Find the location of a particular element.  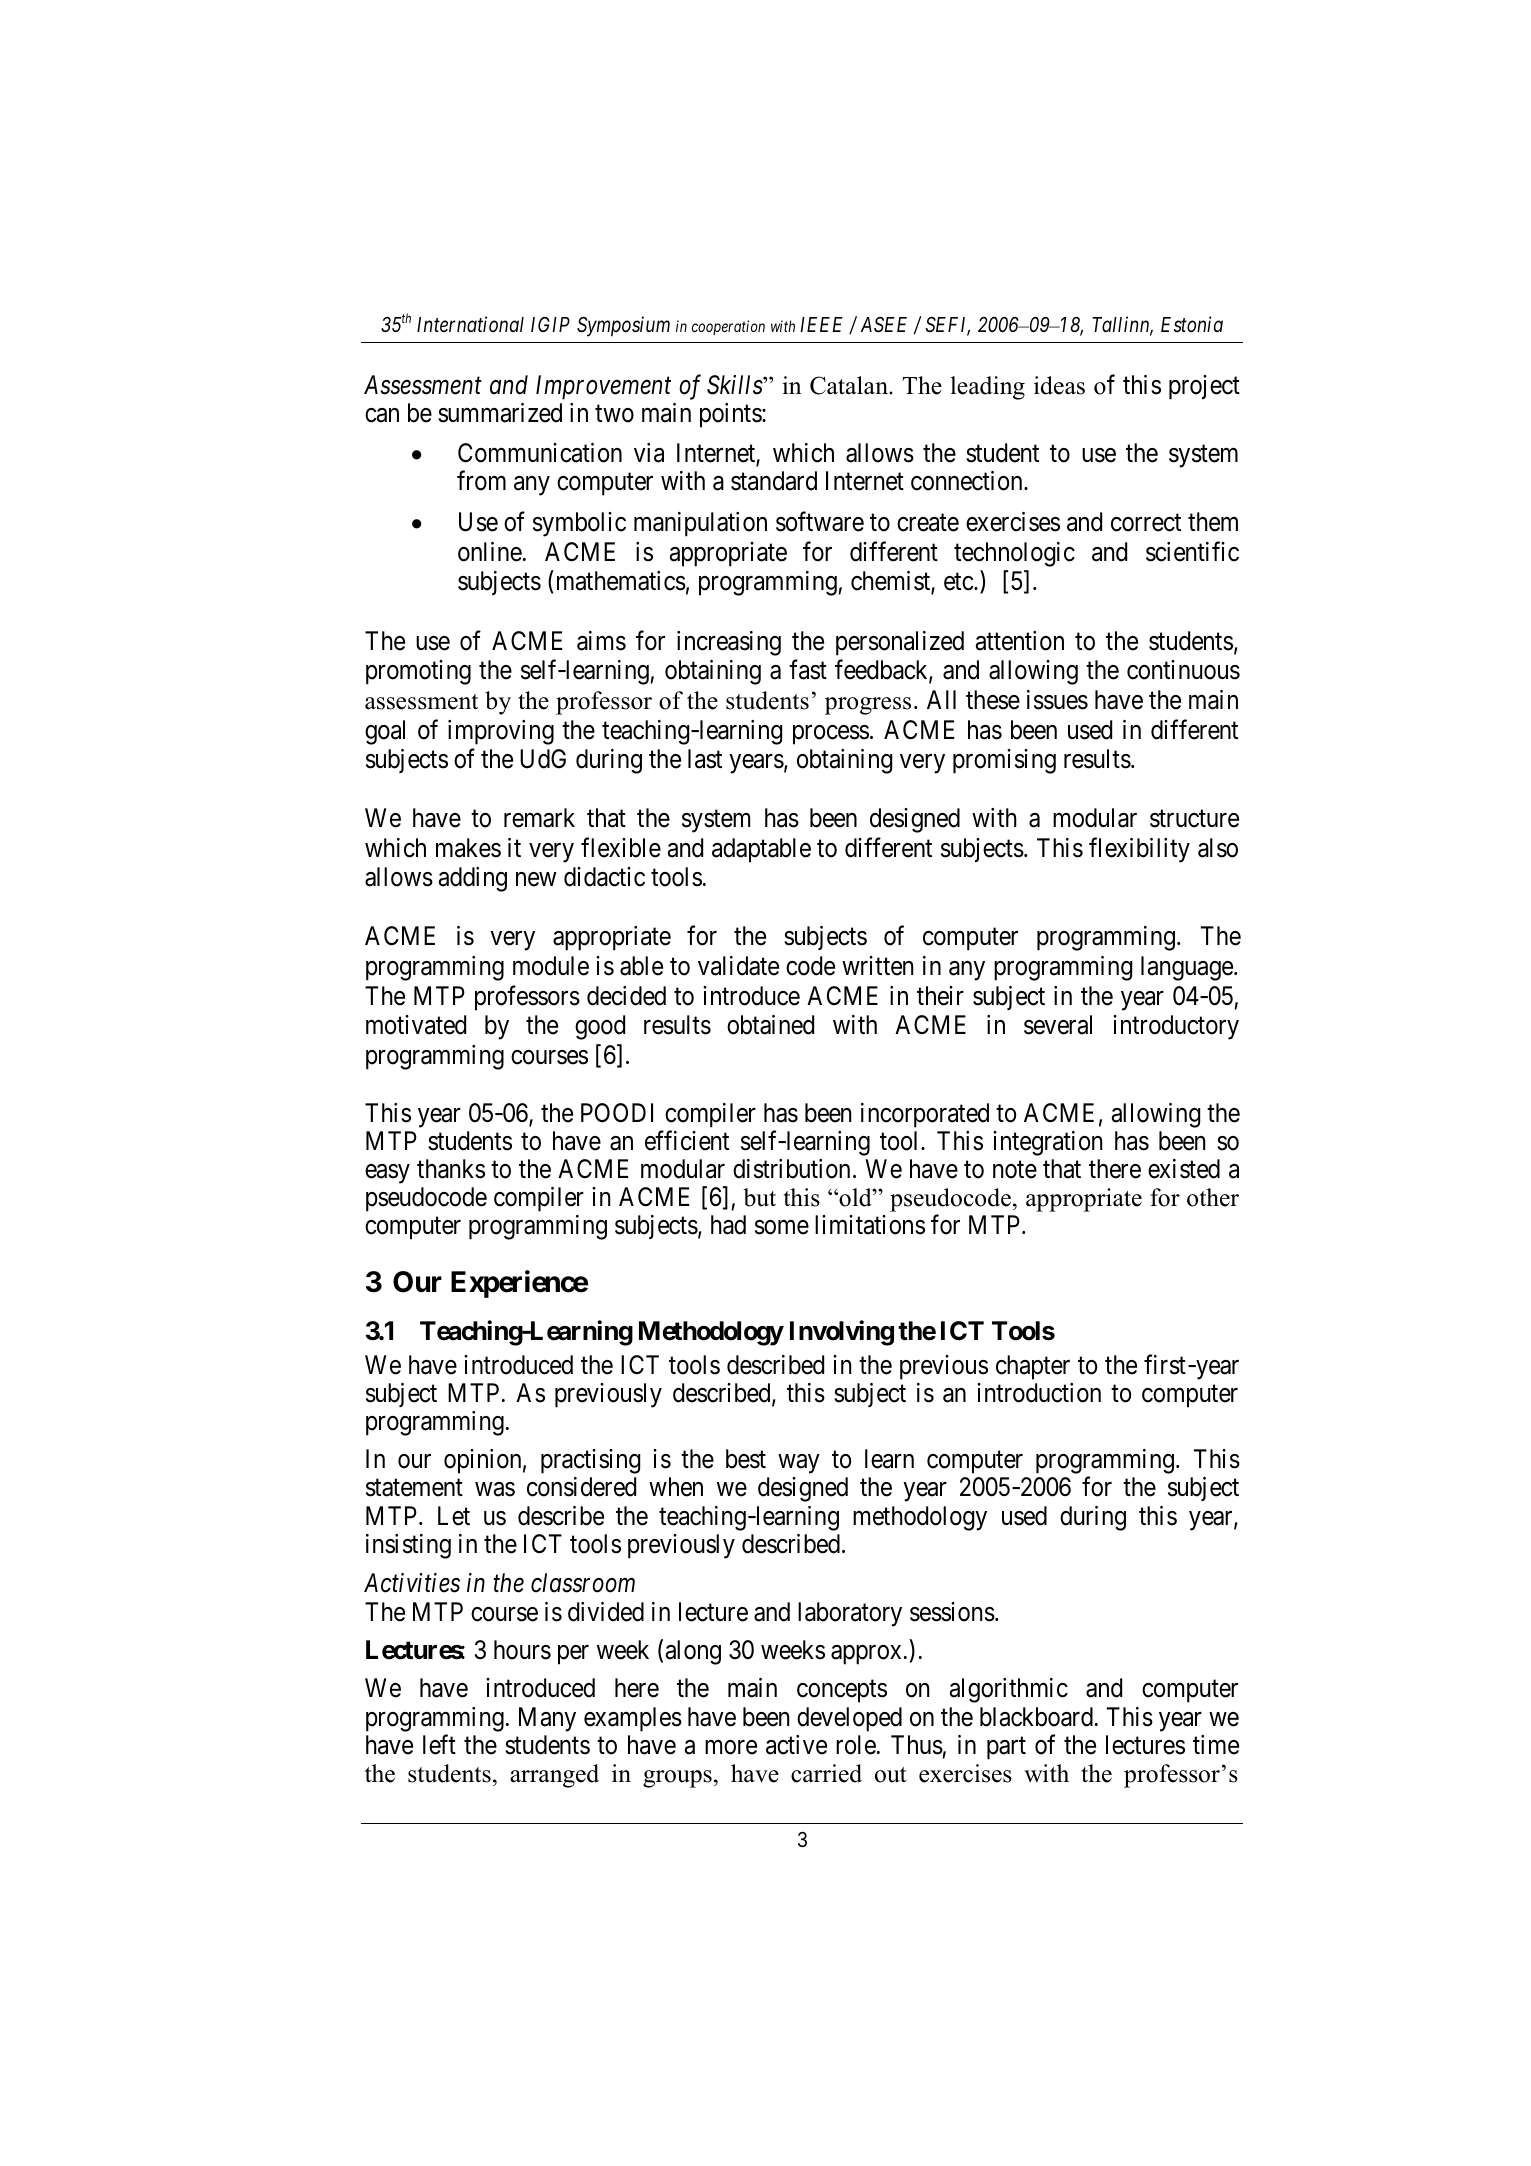

blackboard is located at coordinates (1036, 1717).
